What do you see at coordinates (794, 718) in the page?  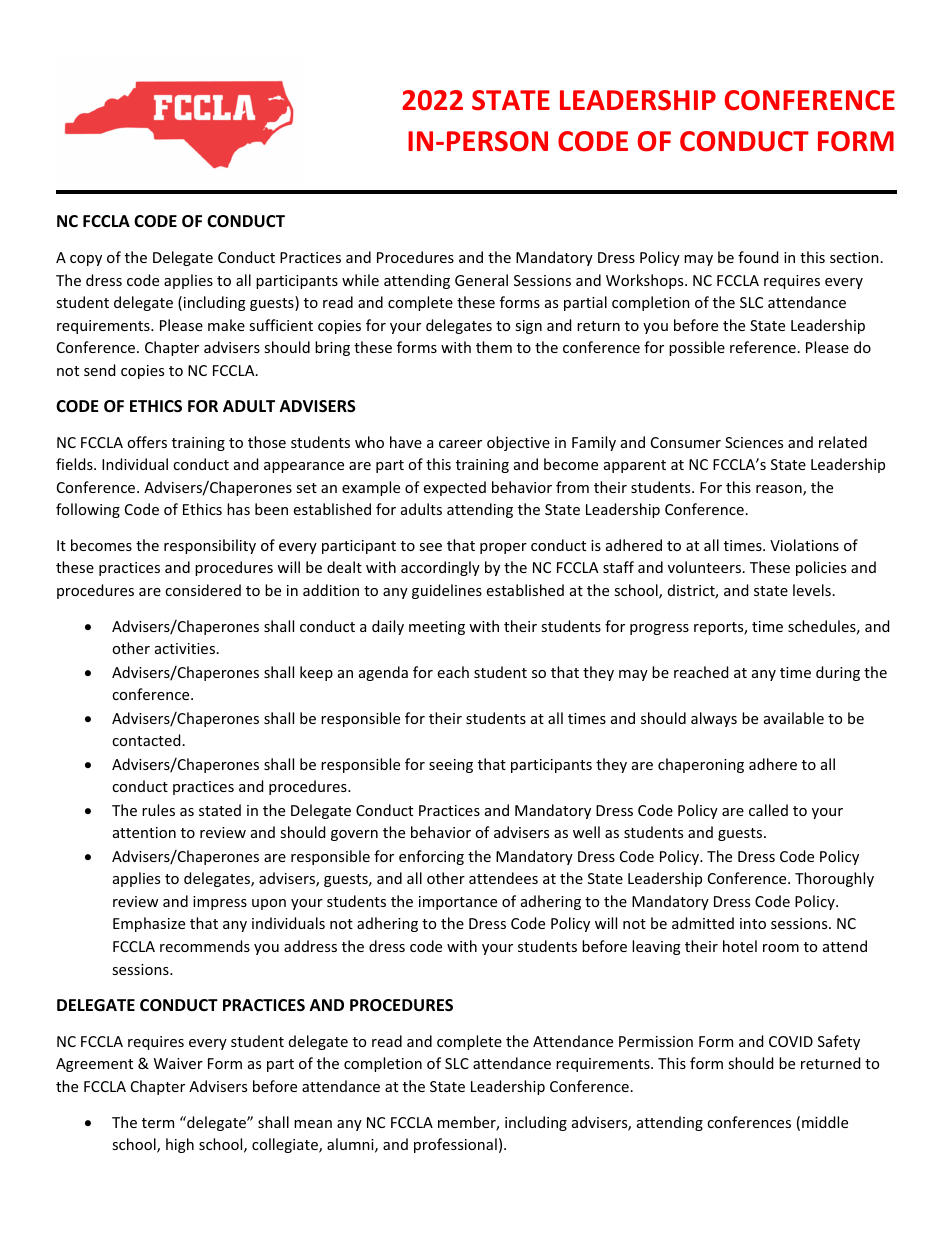 I see `available` at bounding box center [794, 718].
